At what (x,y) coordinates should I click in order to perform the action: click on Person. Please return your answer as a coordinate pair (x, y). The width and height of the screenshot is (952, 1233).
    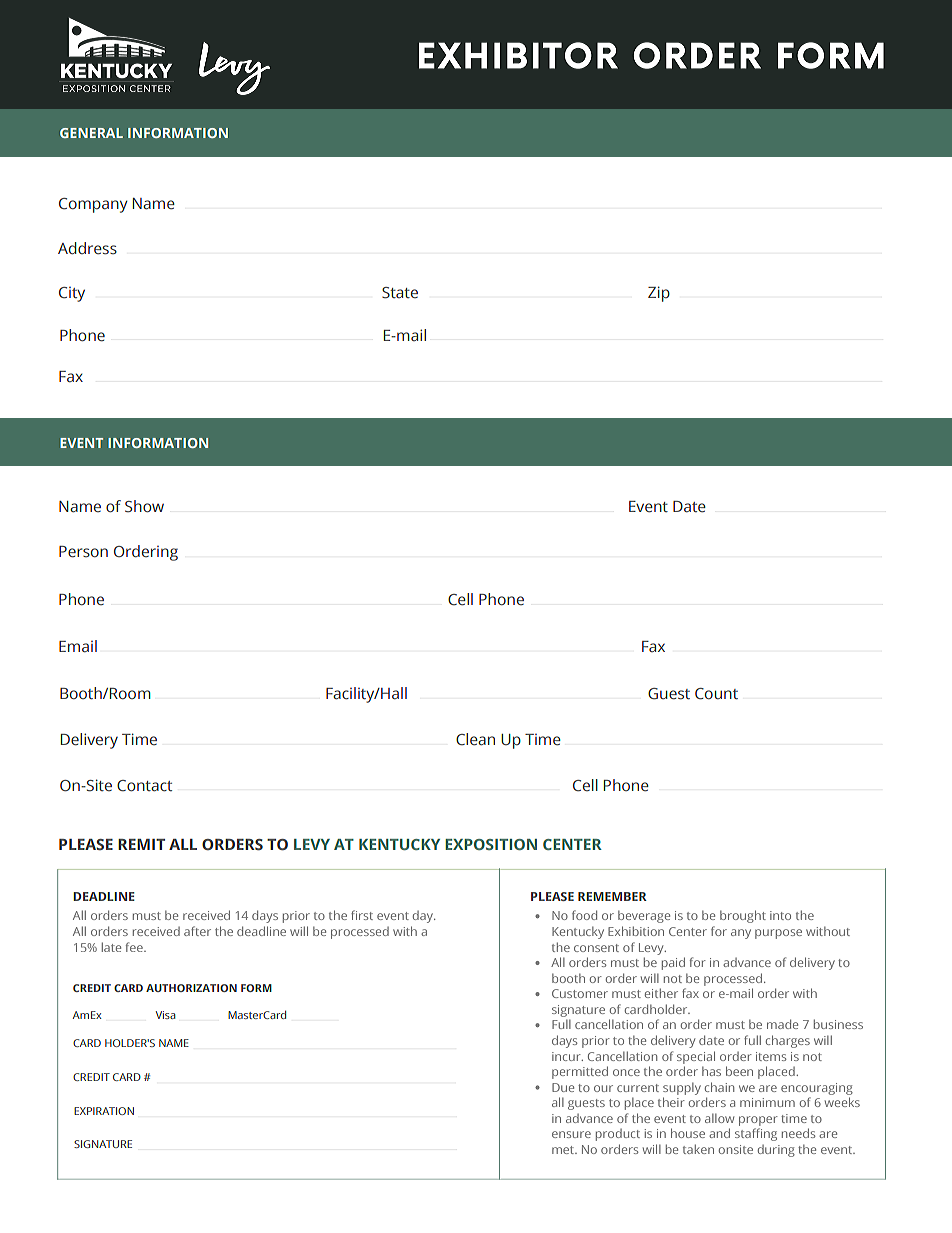
    Looking at the image, I should click on (83, 552).
